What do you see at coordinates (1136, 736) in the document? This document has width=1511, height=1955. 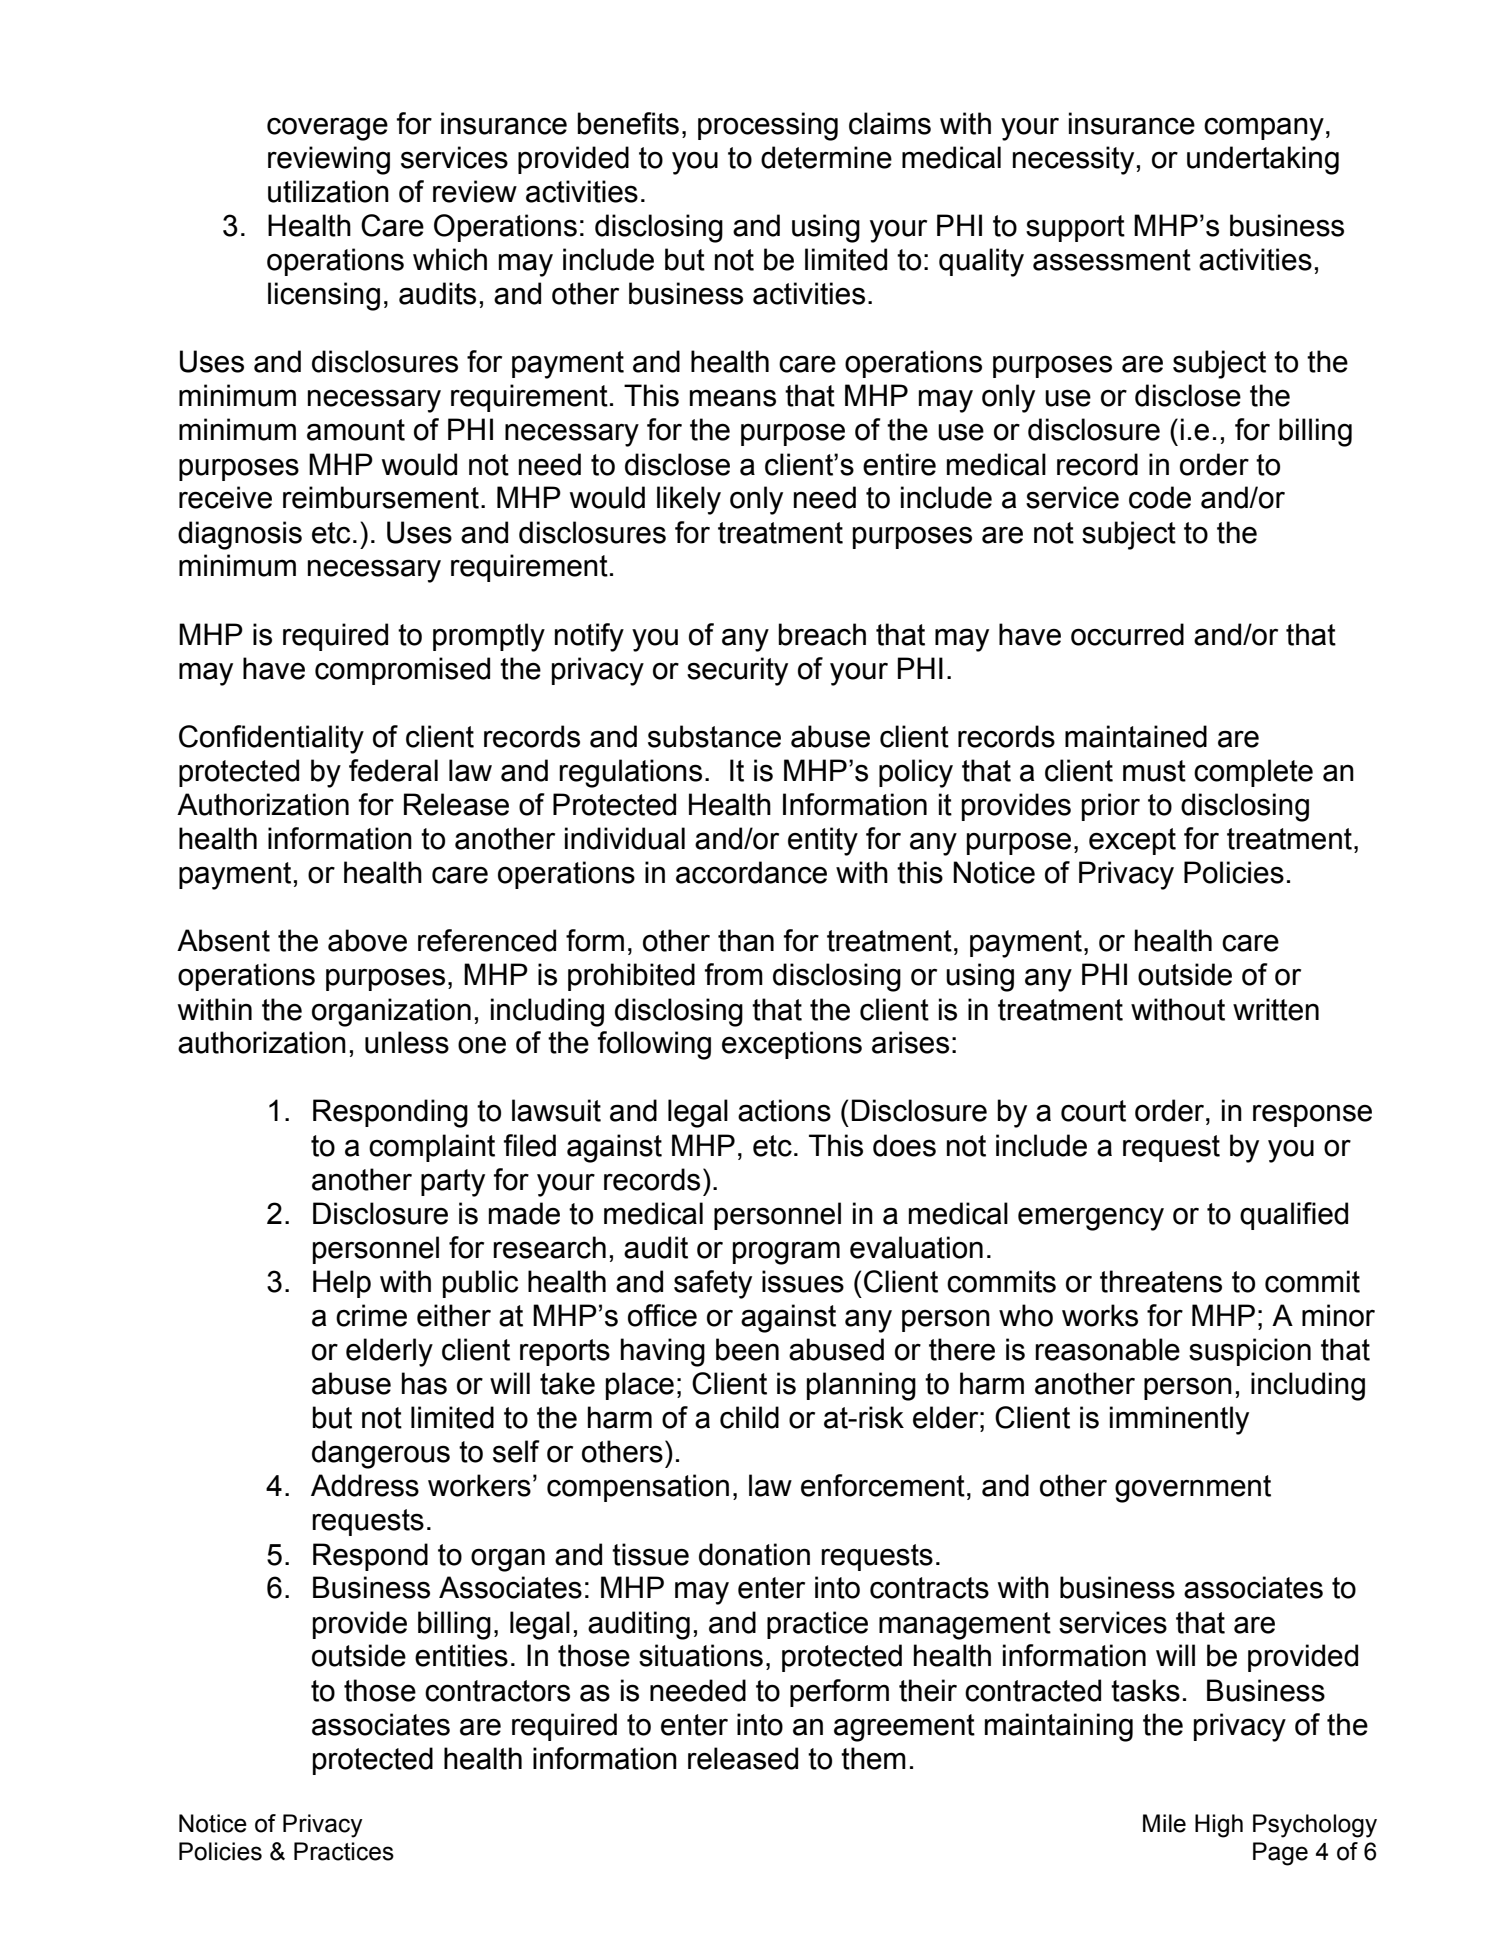 I see `maintained` at bounding box center [1136, 736].
